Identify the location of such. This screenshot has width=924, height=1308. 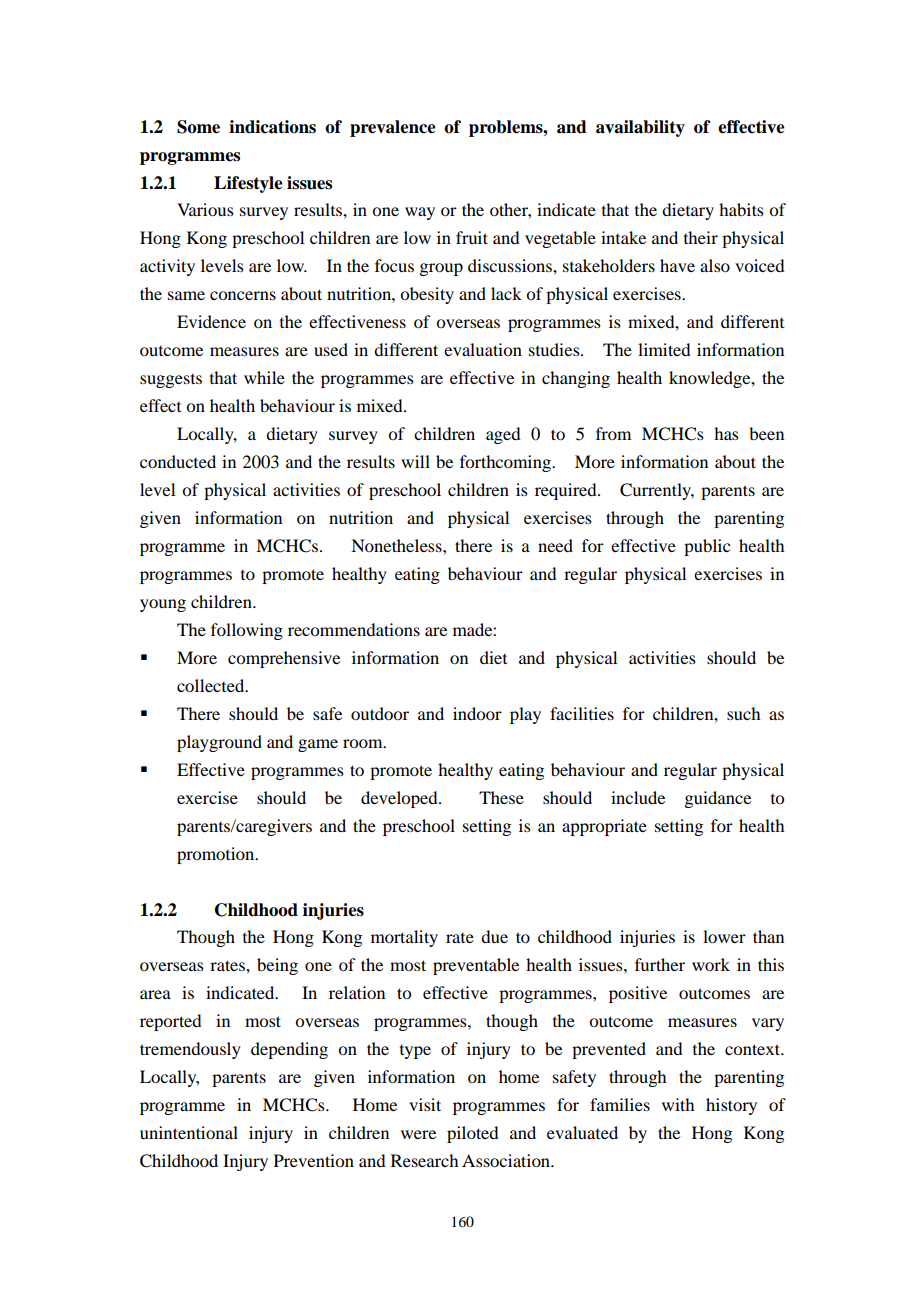
(743, 713).
